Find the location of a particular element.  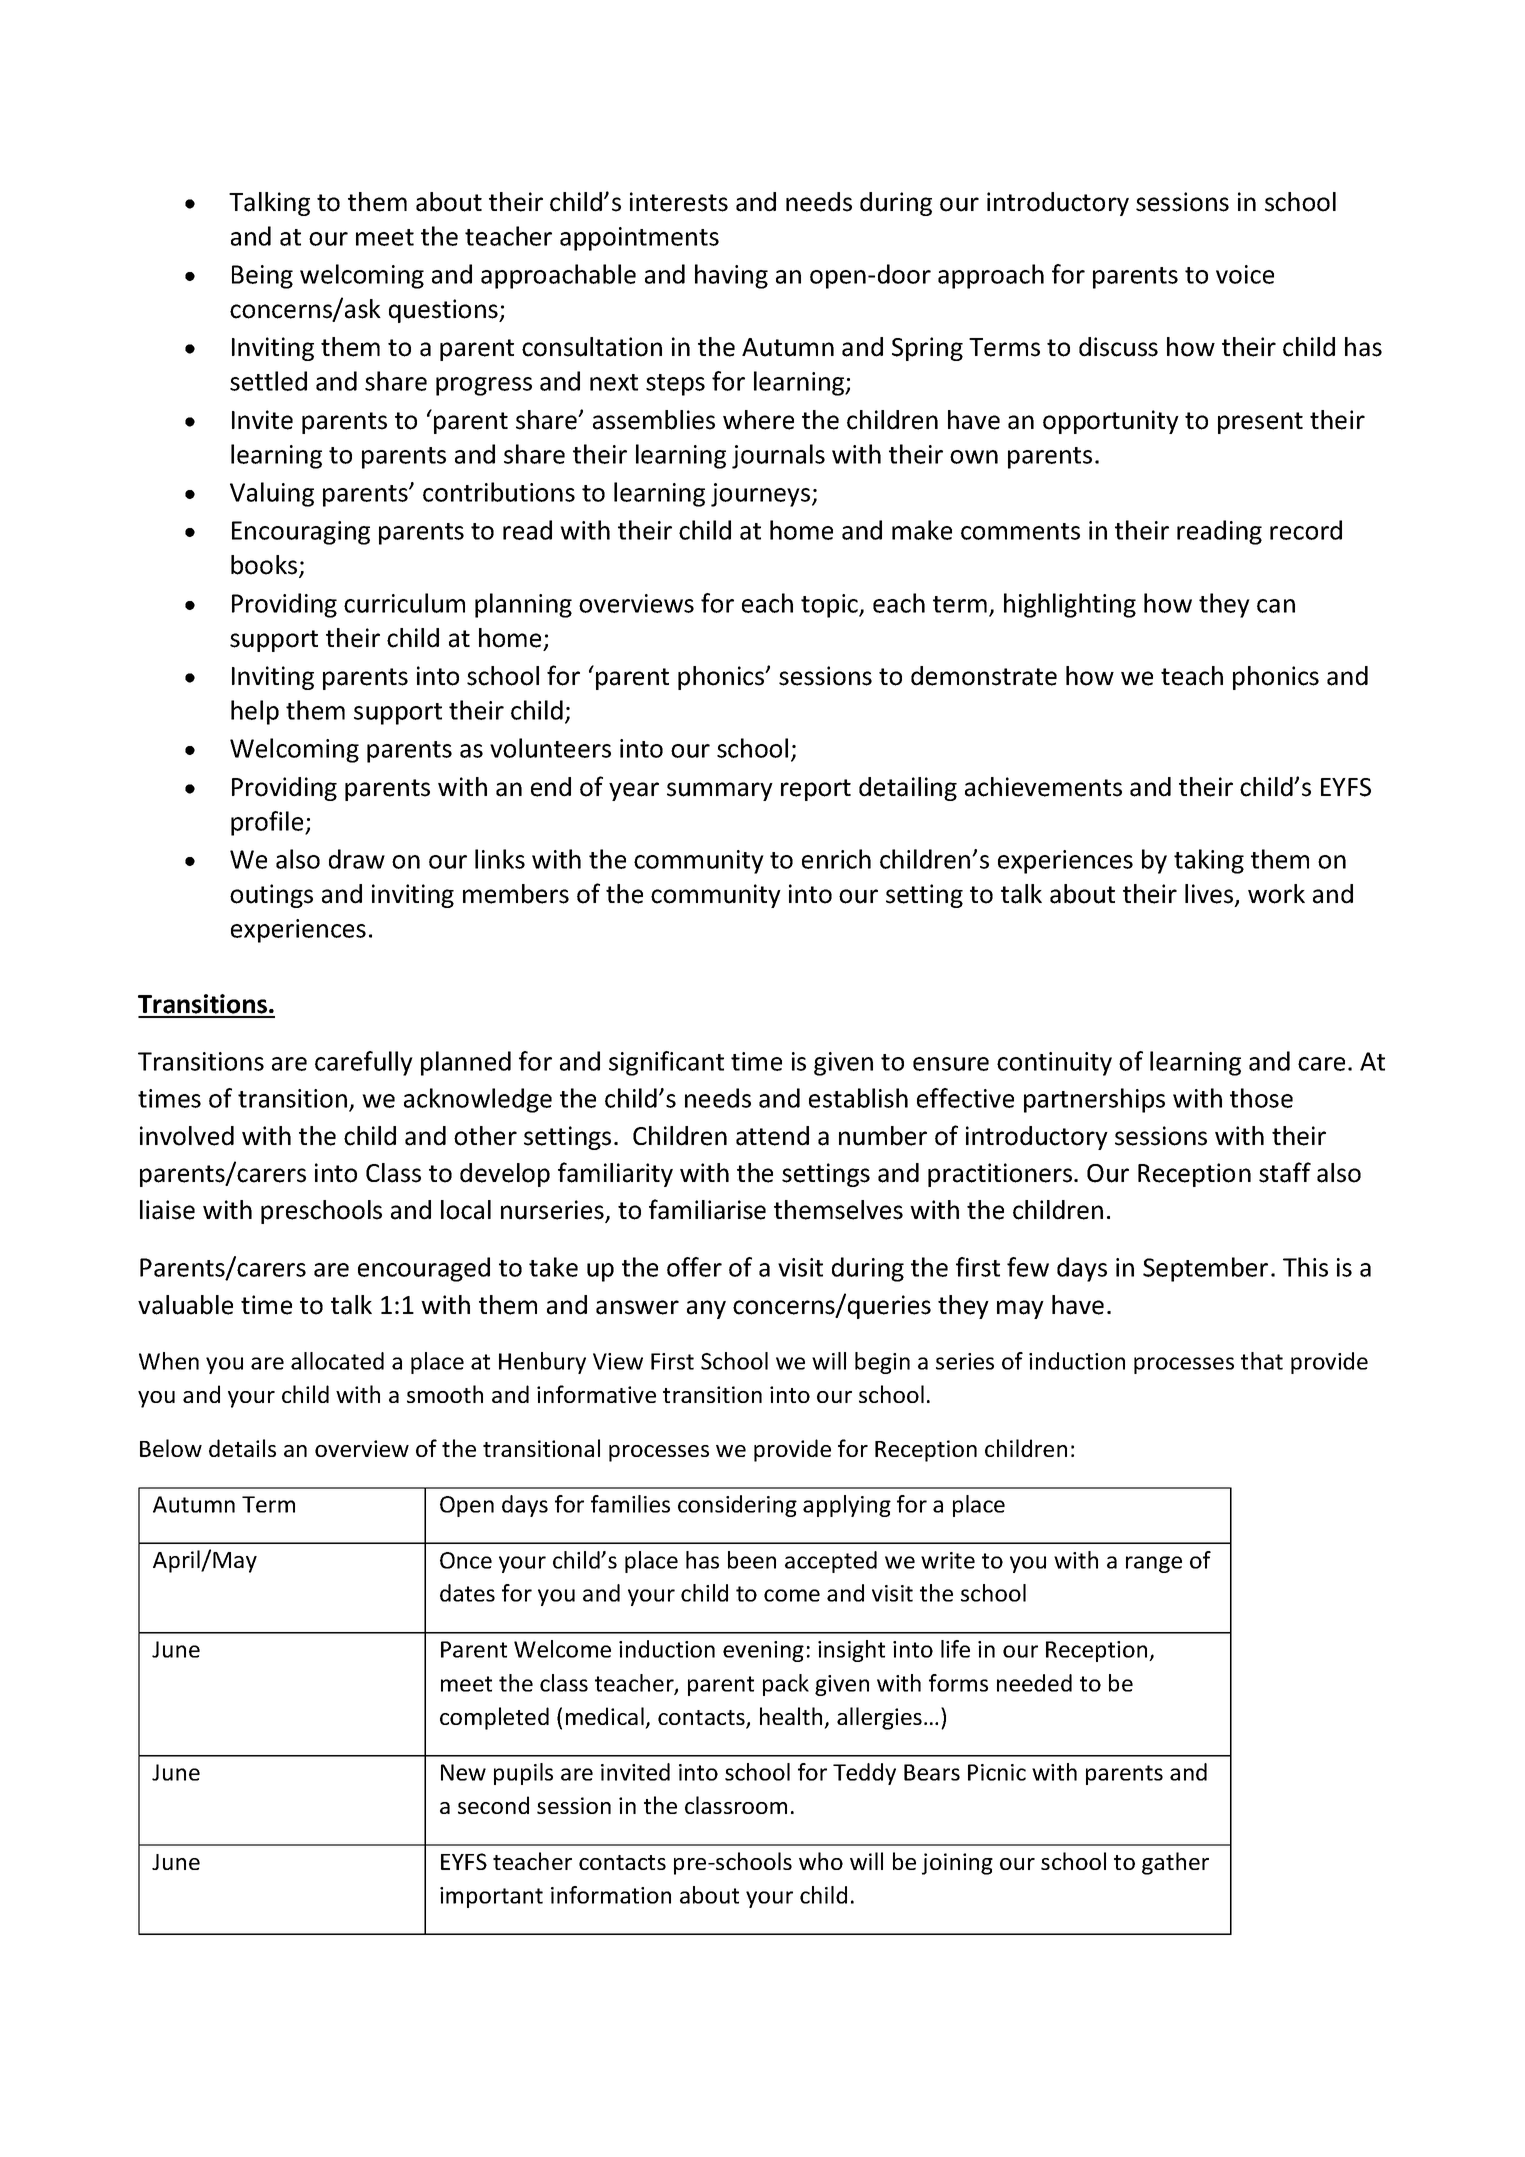

having is located at coordinates (731, 276).
